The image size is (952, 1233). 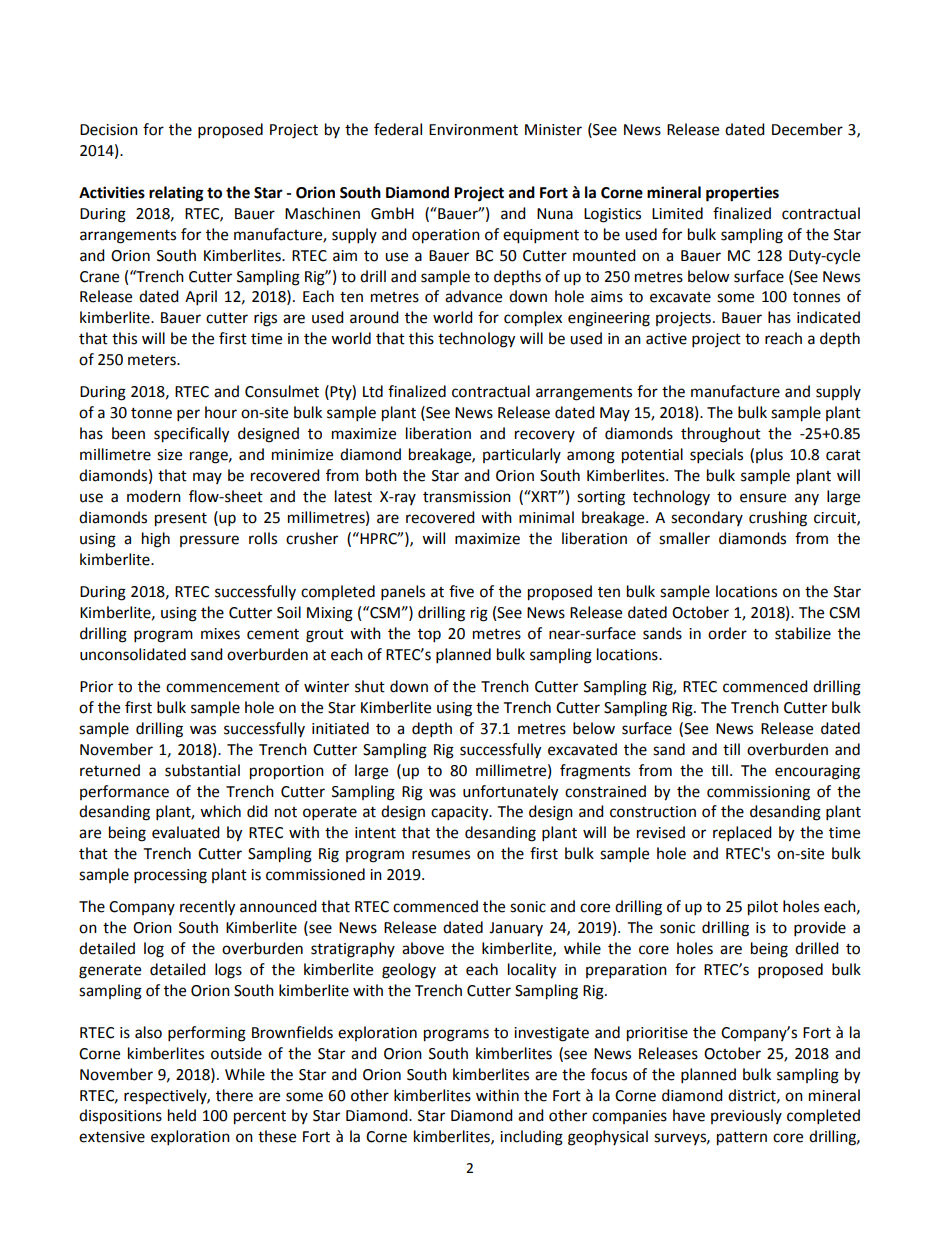 I want to click on commissioning, so click(x=758, y=793).
